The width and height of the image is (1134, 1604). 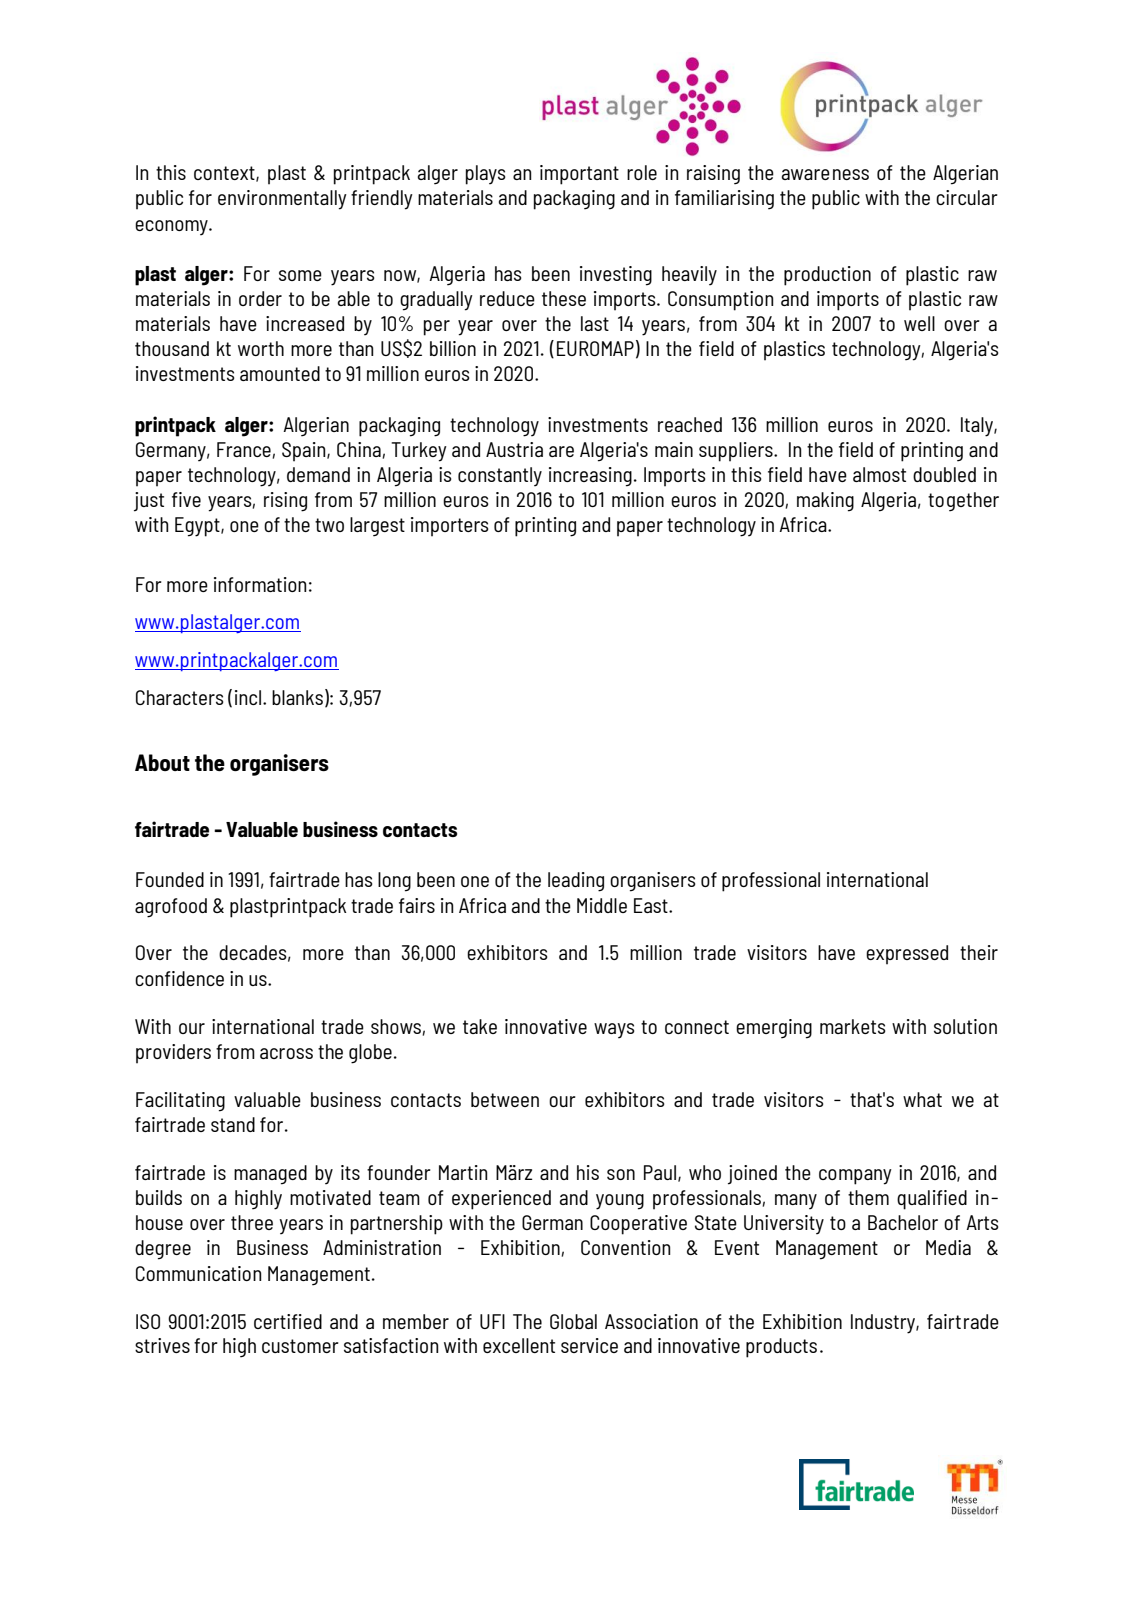 What do you see at coordinates (576, 882) in the image?
I see `leading` at bounding box center [576, 882].
